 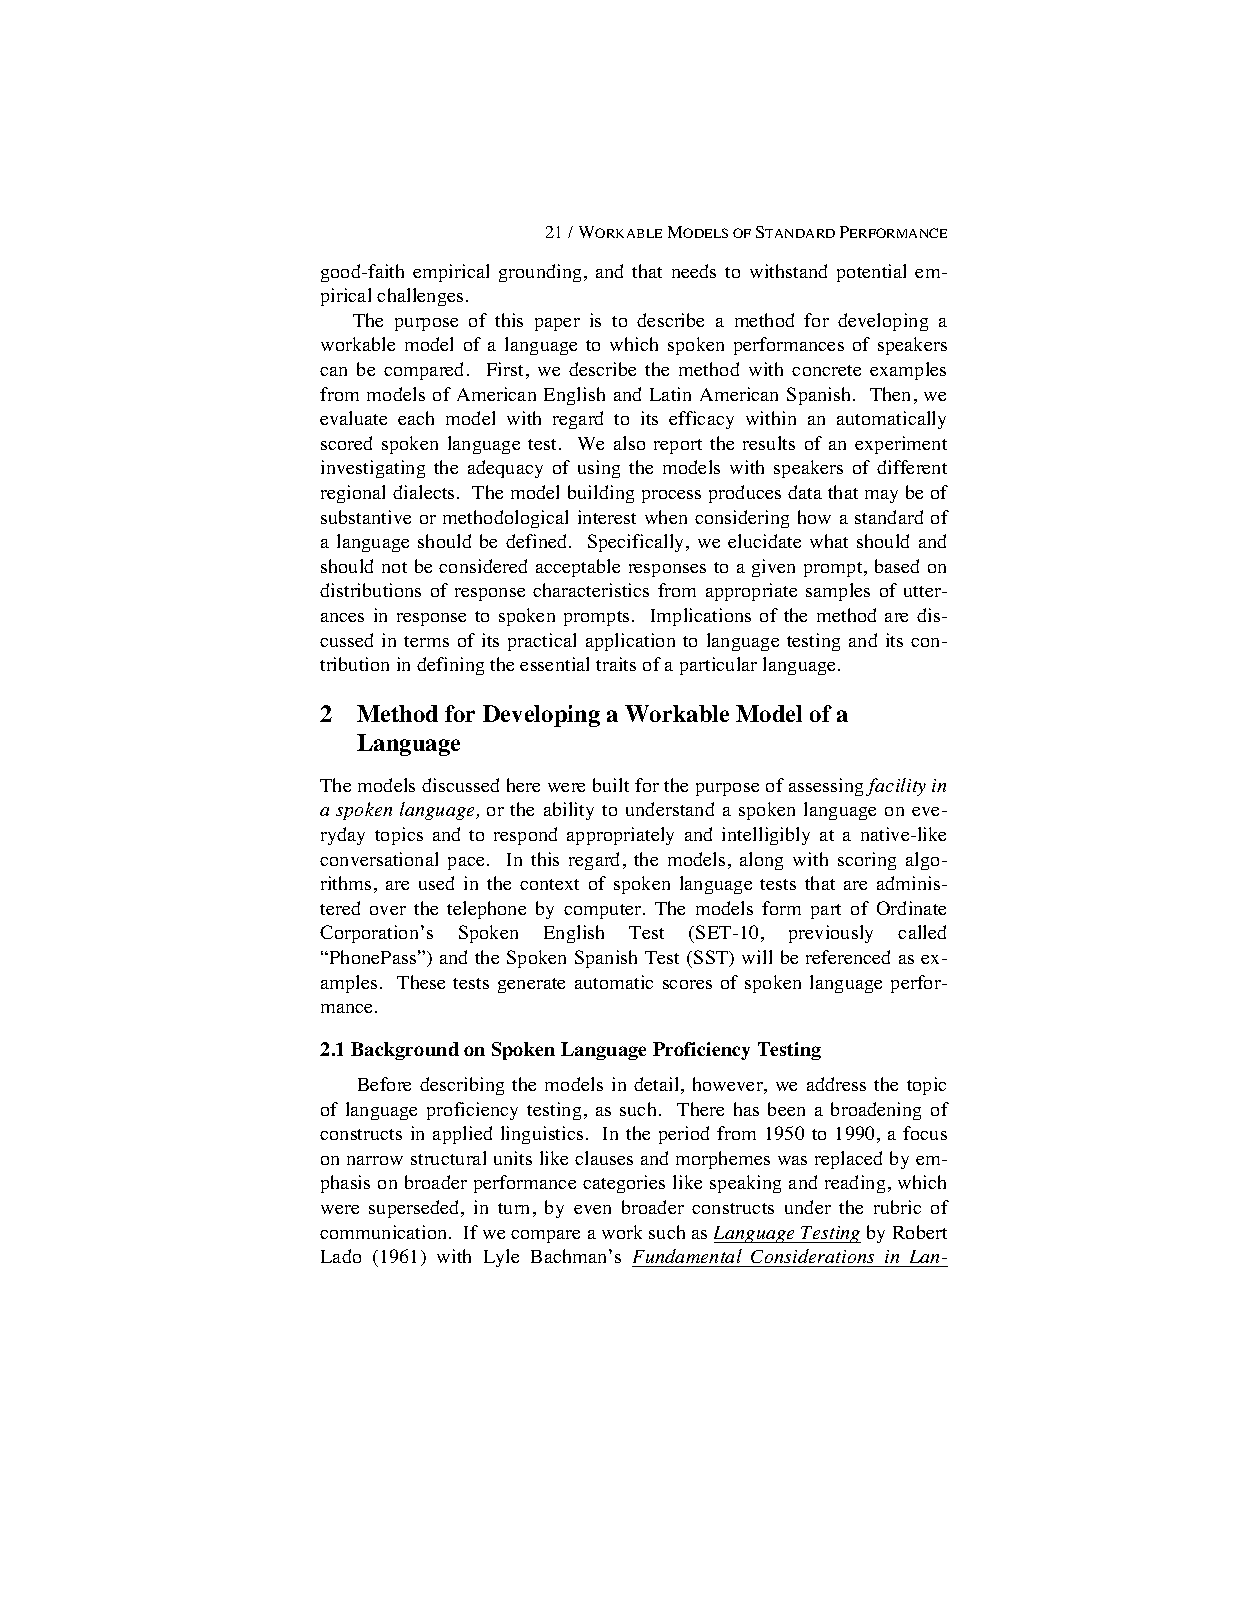 What do you see at coordinates (436, 883) in the page?
I see `used` at bounding box center [436, 883].
